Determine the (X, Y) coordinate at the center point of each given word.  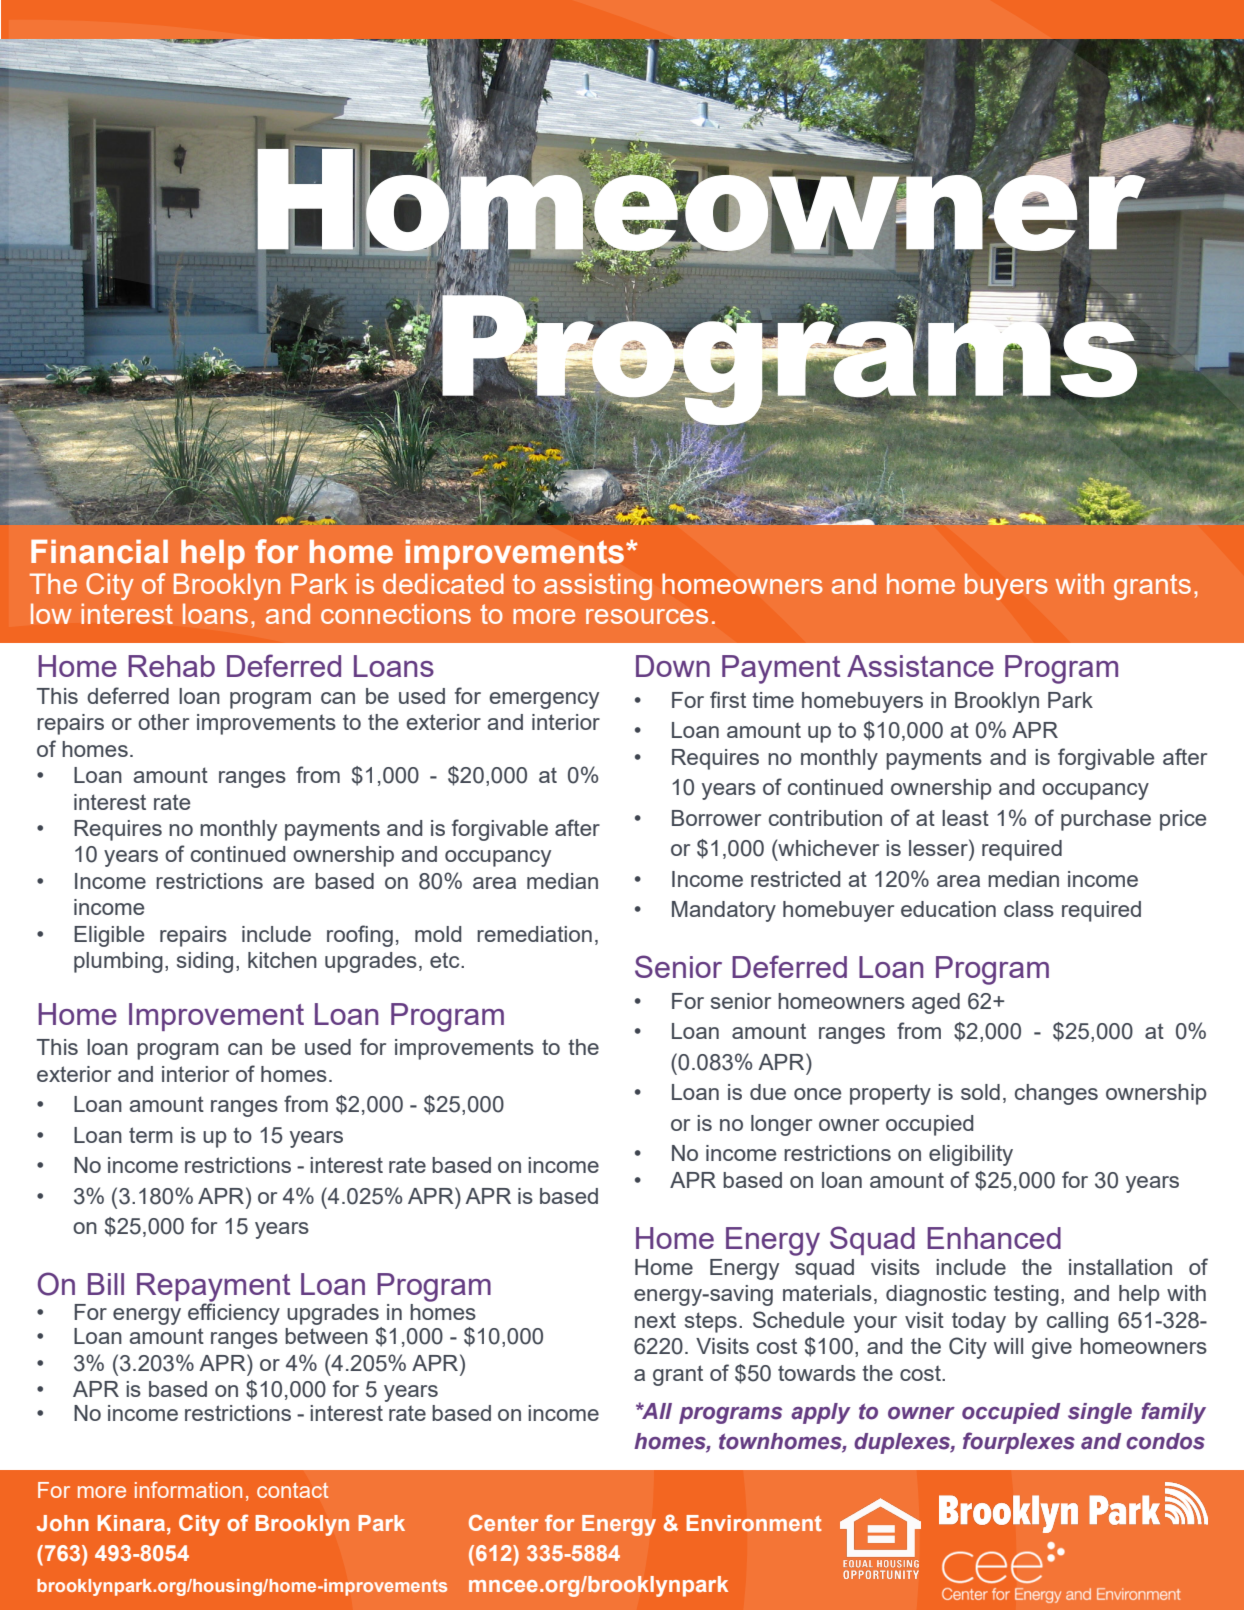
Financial (99, 552)
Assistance (920, 666)
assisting (598, 586)
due (768, 1092)
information (188, 1489)
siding (205, 962)
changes (1056, 1094)
